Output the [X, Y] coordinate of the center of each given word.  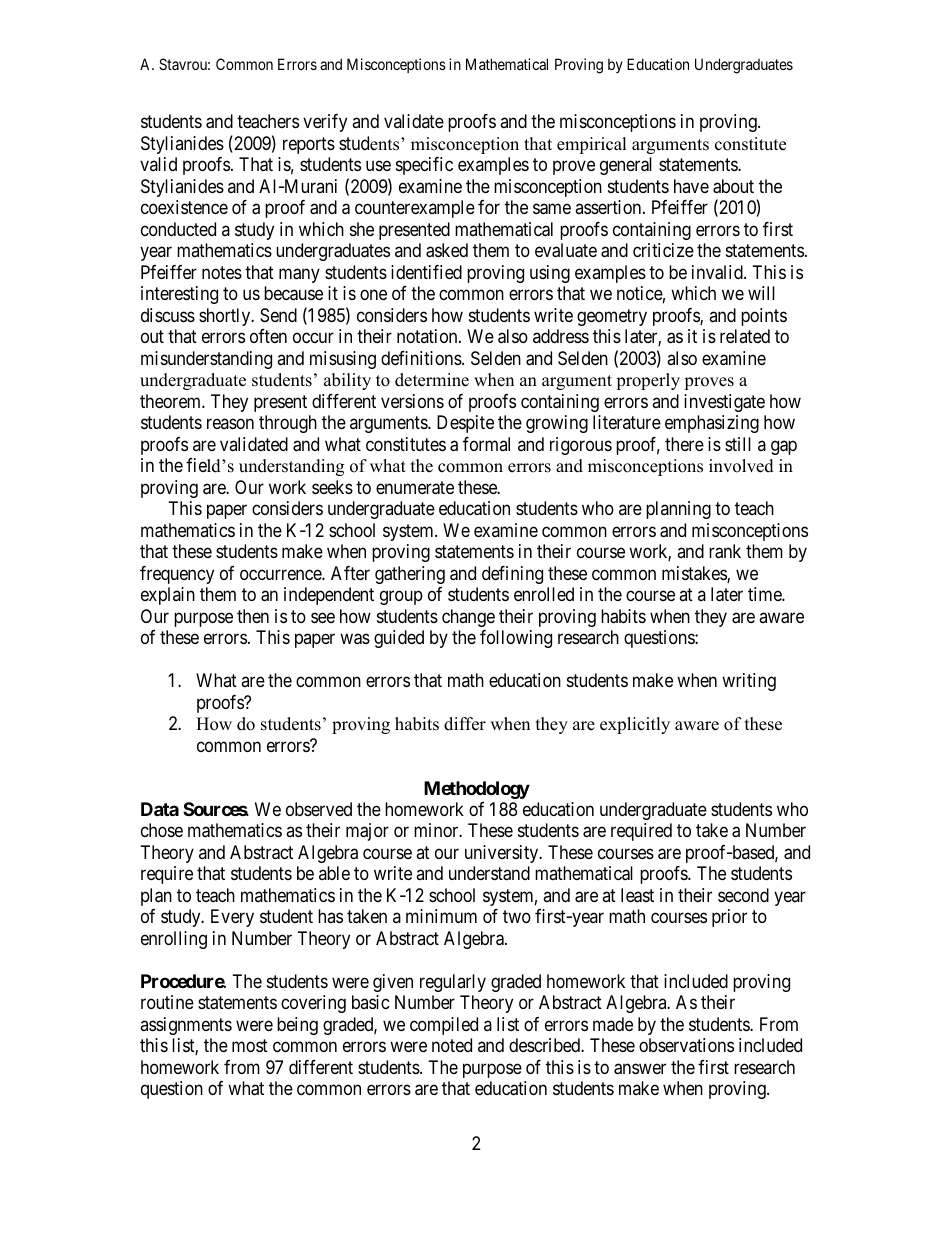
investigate [724, 403]
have [691, 186]
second [743, 895]
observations [686, 1045]
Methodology [477, 790]
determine [432, 380]
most [250, 1046]
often [268, 336]
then [253, 616]
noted [452, 1045]
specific [424, 166]
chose [162, 830]
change [468, 618]
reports [309, 145]
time [765, 594]
